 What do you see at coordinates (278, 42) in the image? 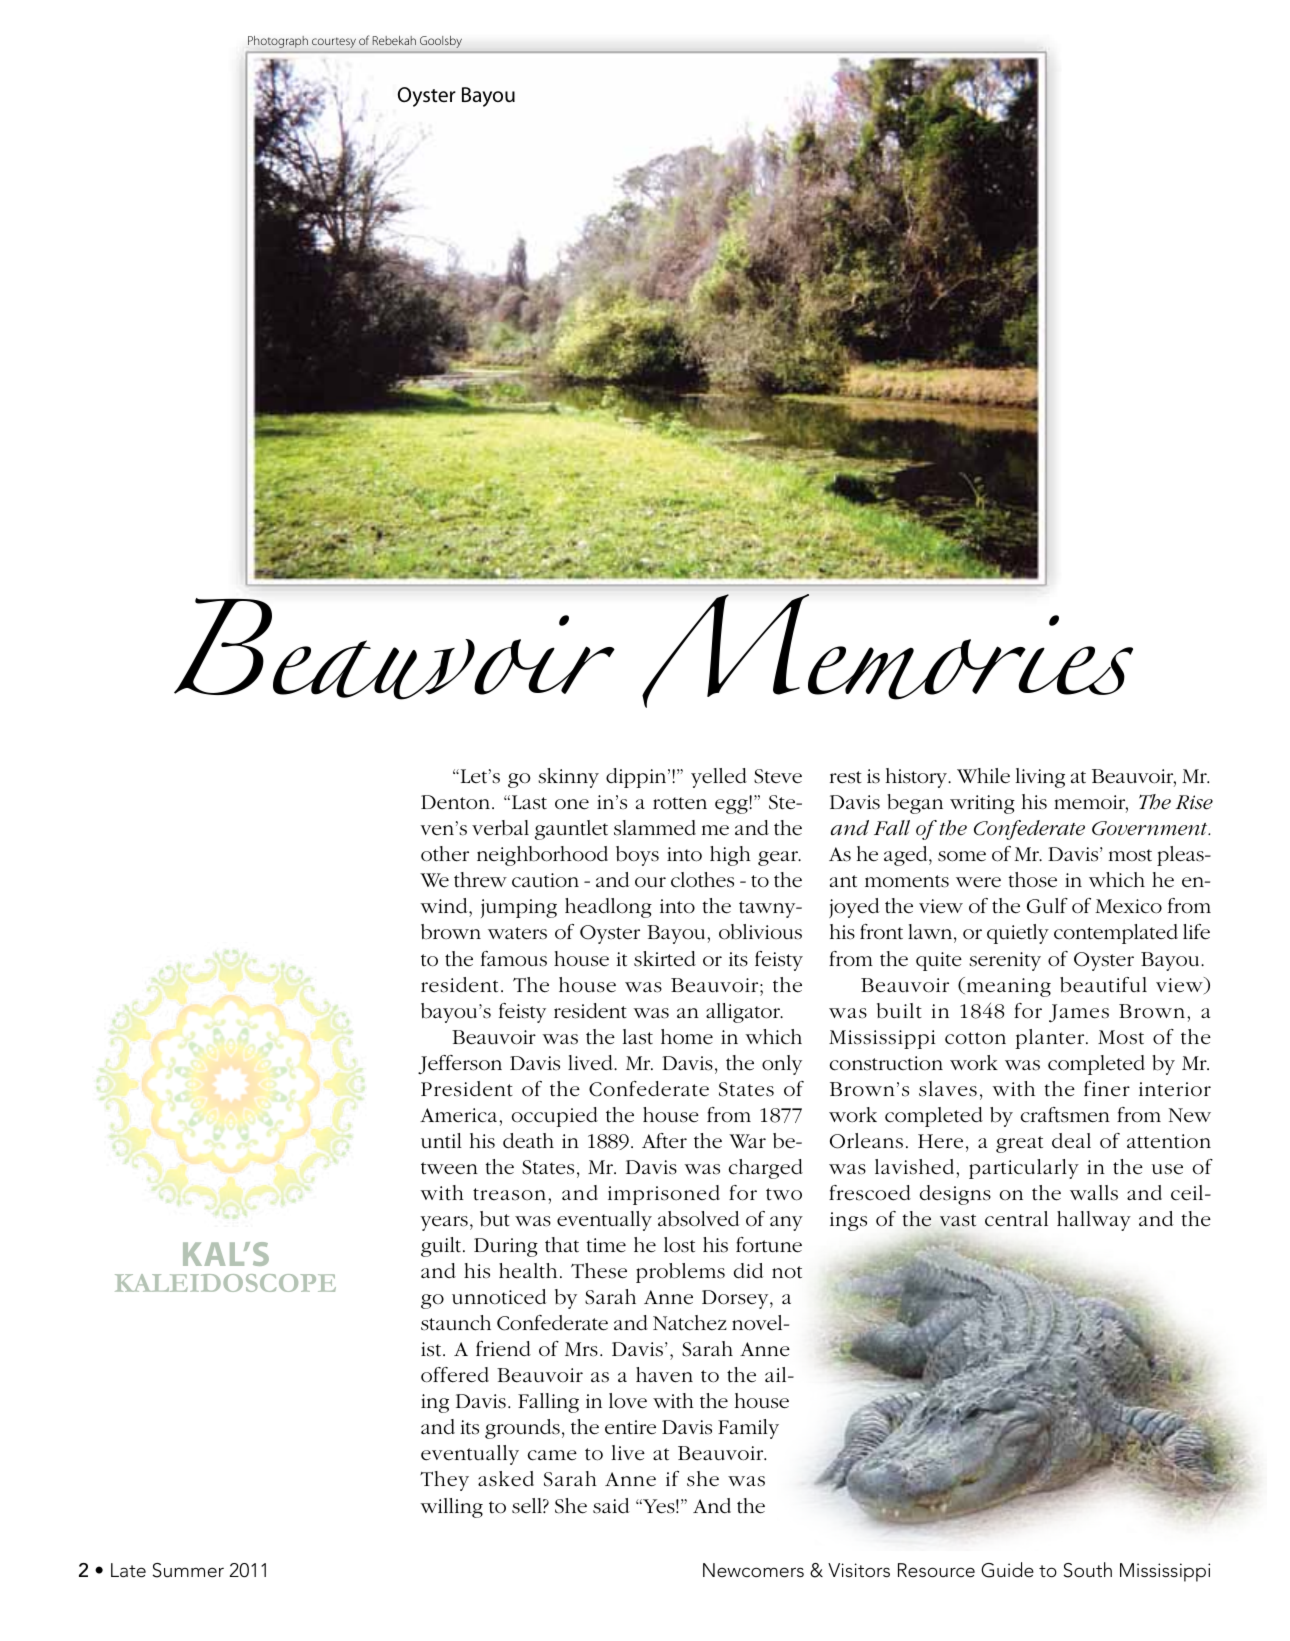
I see `Photograph` at bounding box center [278, 42].
